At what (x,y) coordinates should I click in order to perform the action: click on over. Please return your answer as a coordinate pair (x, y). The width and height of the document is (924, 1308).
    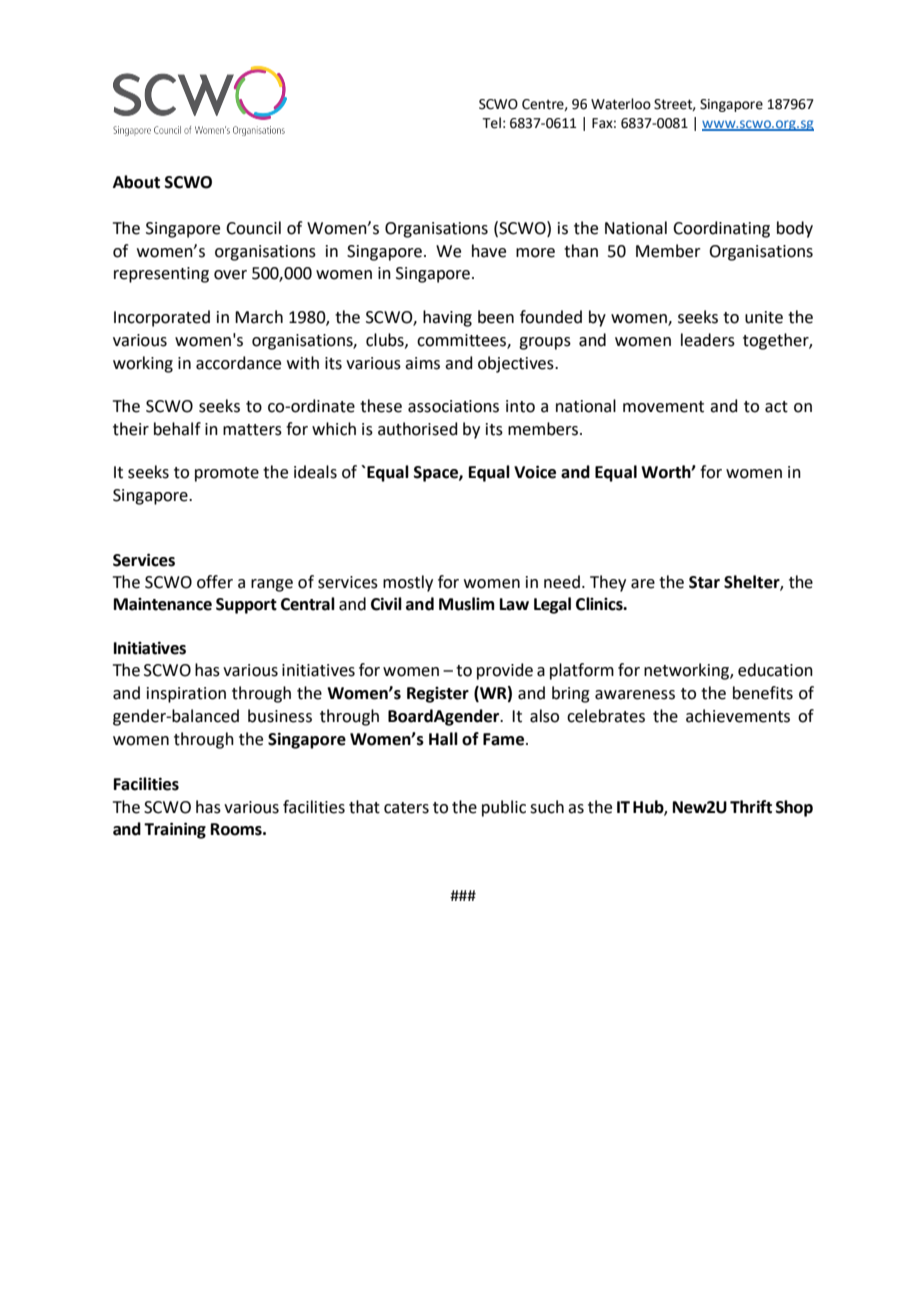
    Looking at the image, I should click on (230, 275).
